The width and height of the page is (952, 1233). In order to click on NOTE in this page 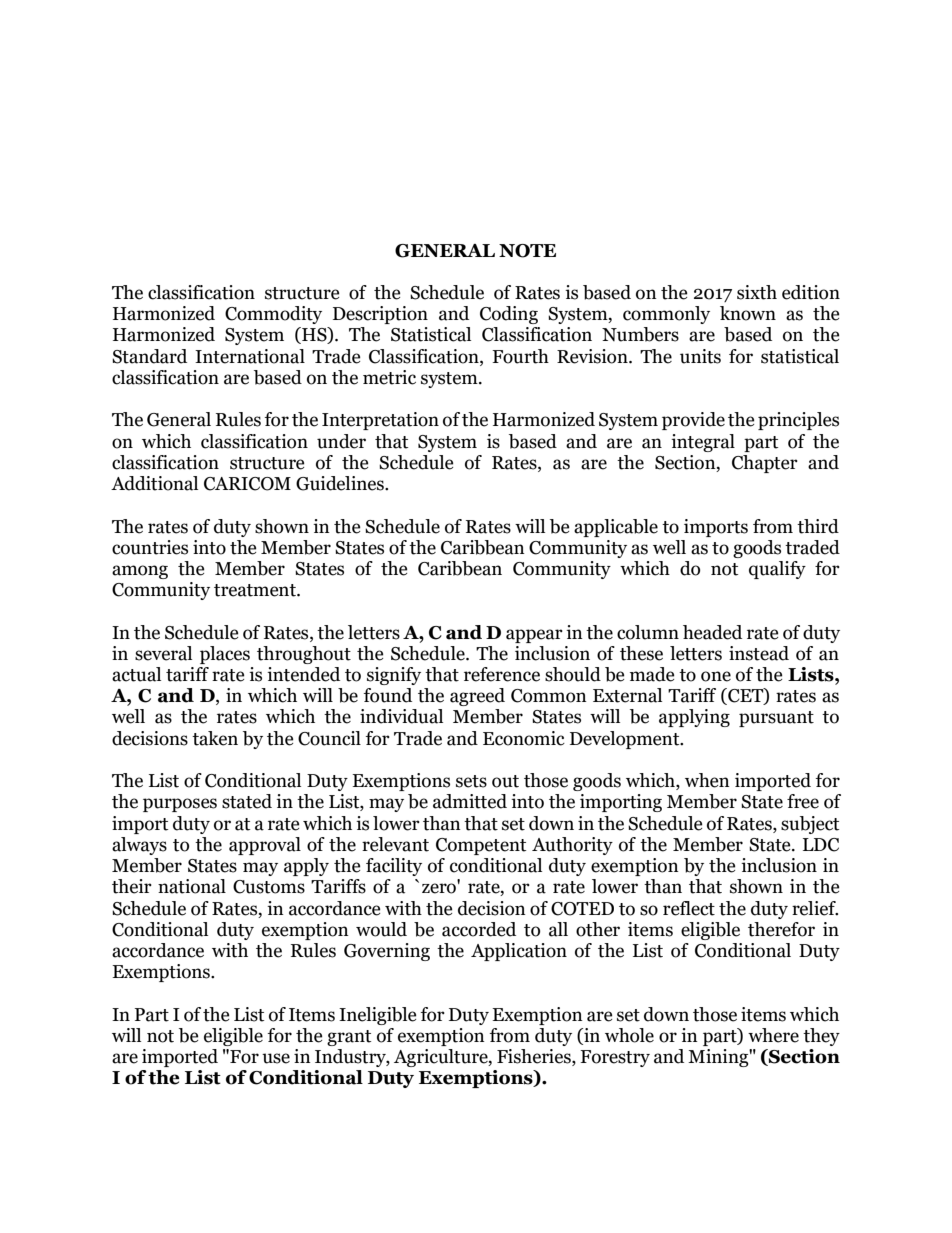, I will do `click(527, 251)`.
